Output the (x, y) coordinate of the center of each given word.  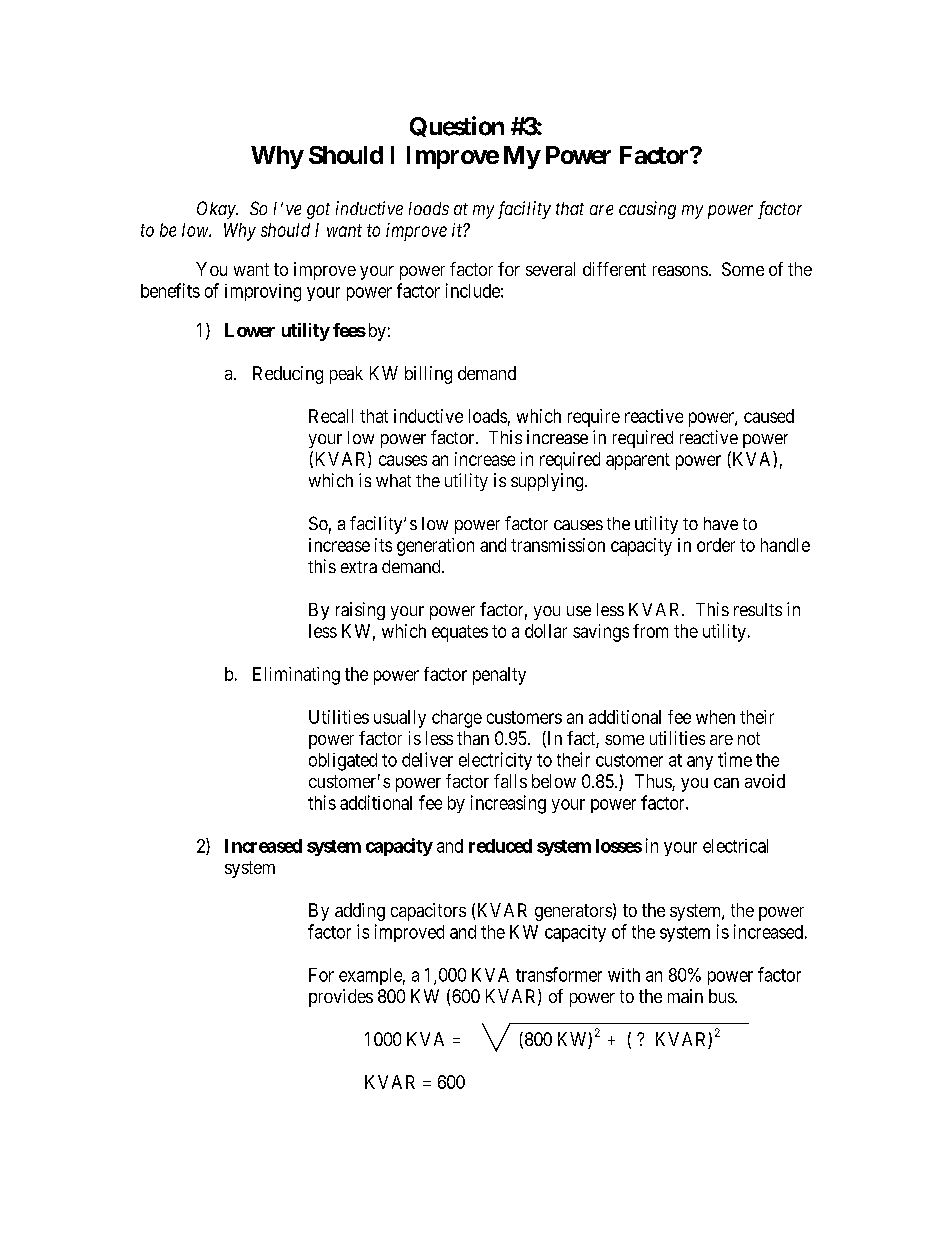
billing (428, 375)
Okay (217, 210)
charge (457, 719)
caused (769, 416)
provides (341, 998)
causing (647, 210)
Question (457, 126)
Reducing (288, 375)
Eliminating (296, 676)
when (715, 717)
